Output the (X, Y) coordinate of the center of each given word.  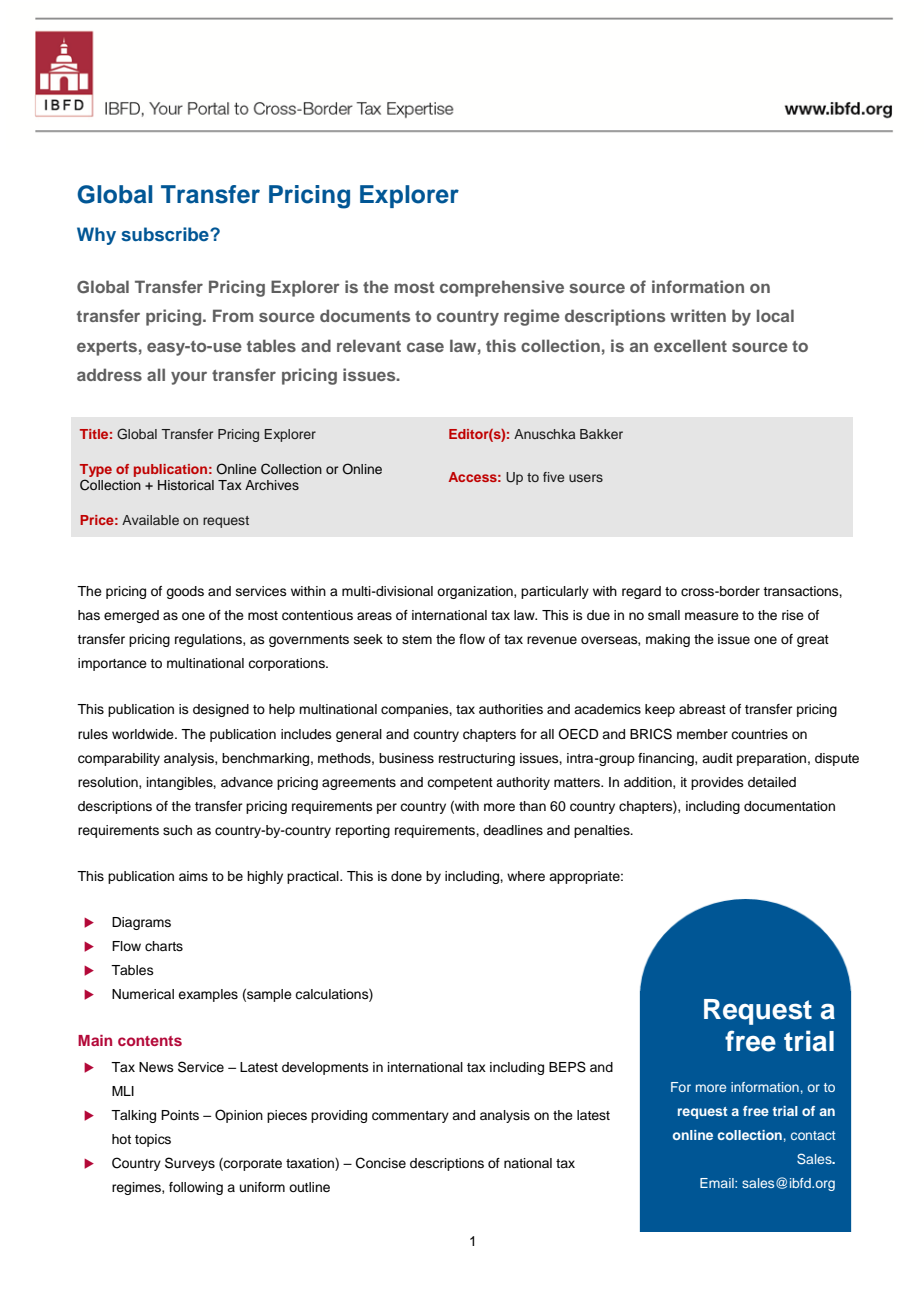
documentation (789, 806)
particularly (555, 592)
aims (193, 876)
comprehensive (502, 288)
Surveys (190, 1164)
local (775, 315)
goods (185, 592)
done (406, 876)
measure (712, 616)
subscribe (166, 234)
